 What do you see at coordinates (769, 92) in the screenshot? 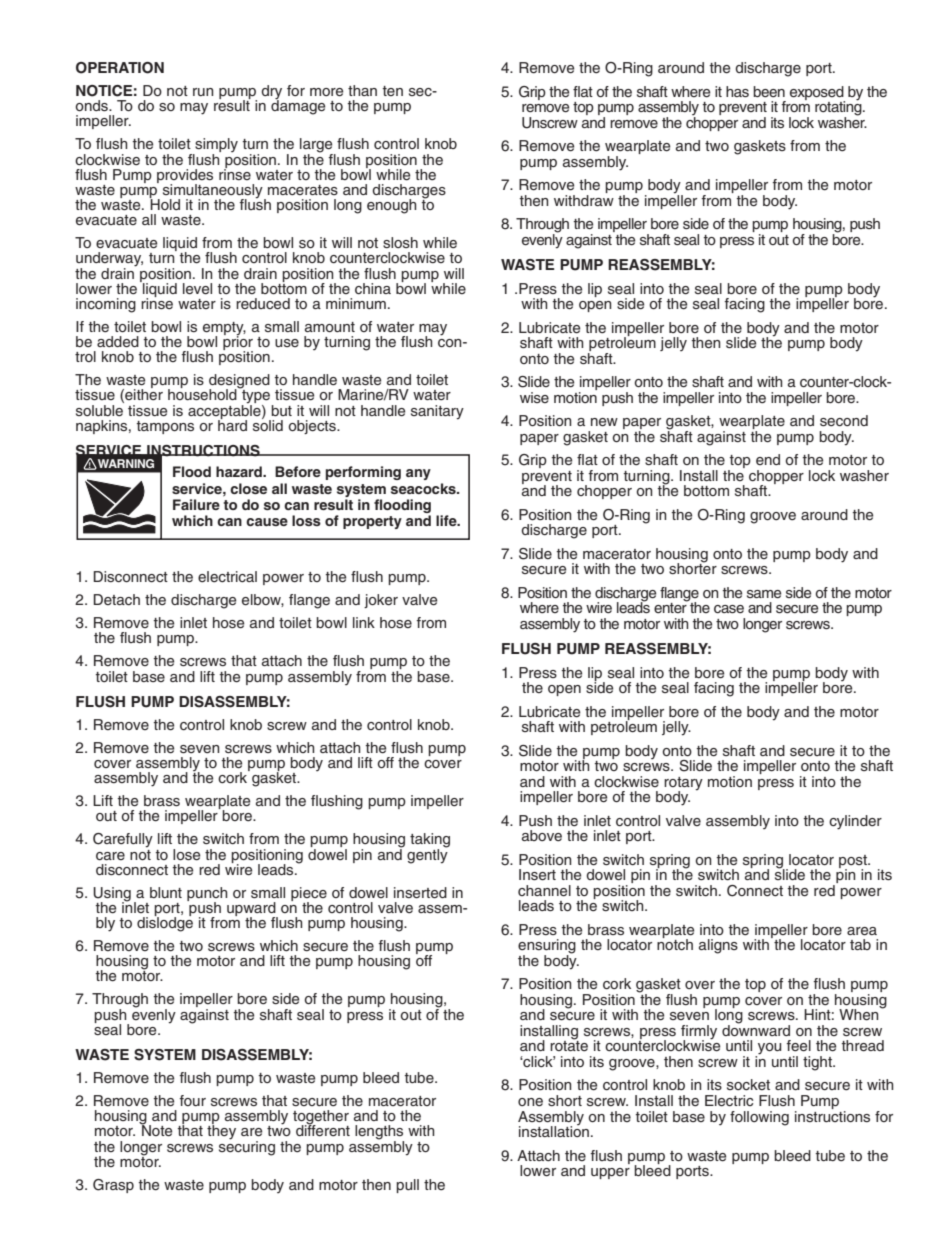
I see `been` at bounding box center [769, 92].
